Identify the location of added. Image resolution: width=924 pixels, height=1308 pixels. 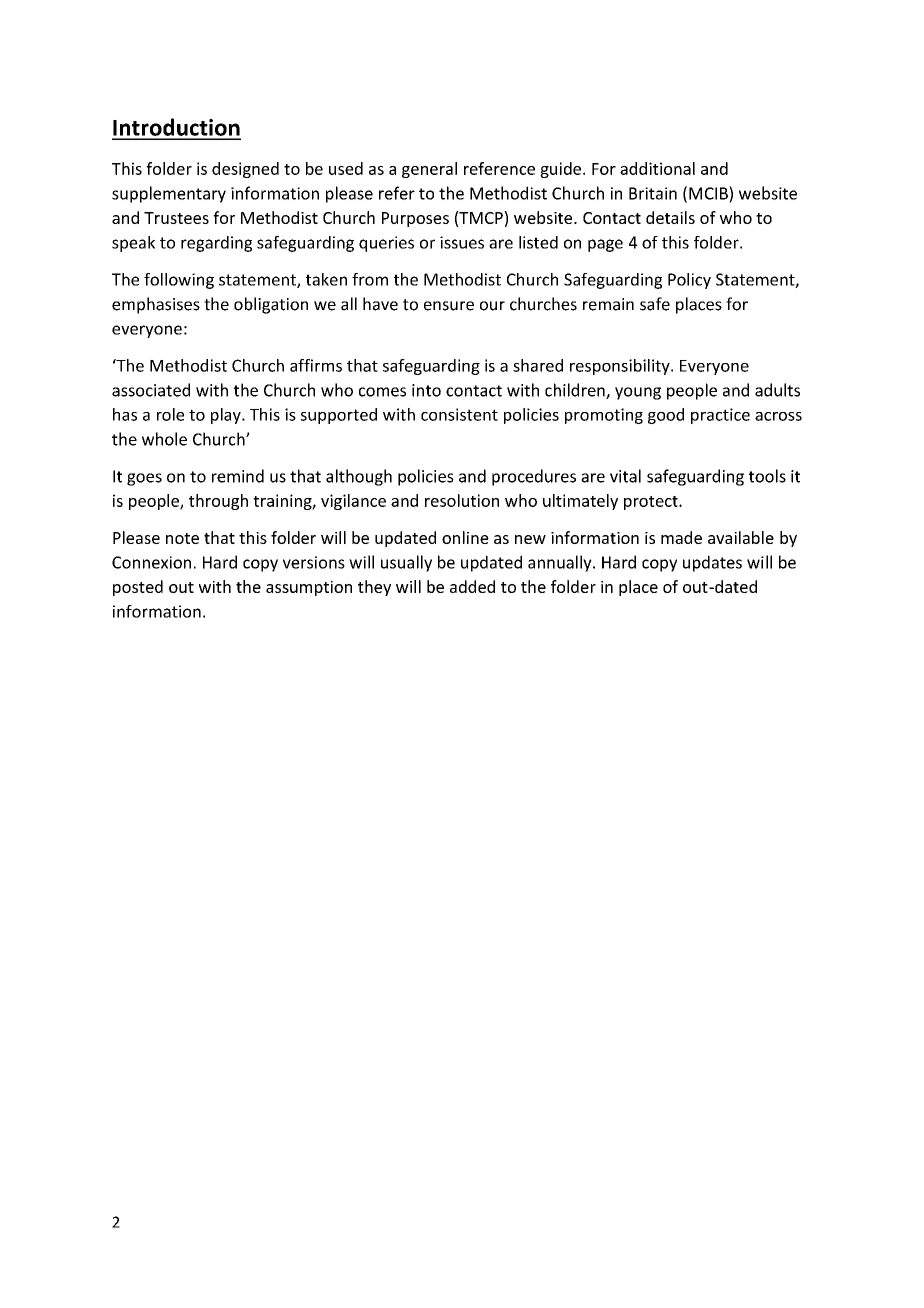
(472, 586).
